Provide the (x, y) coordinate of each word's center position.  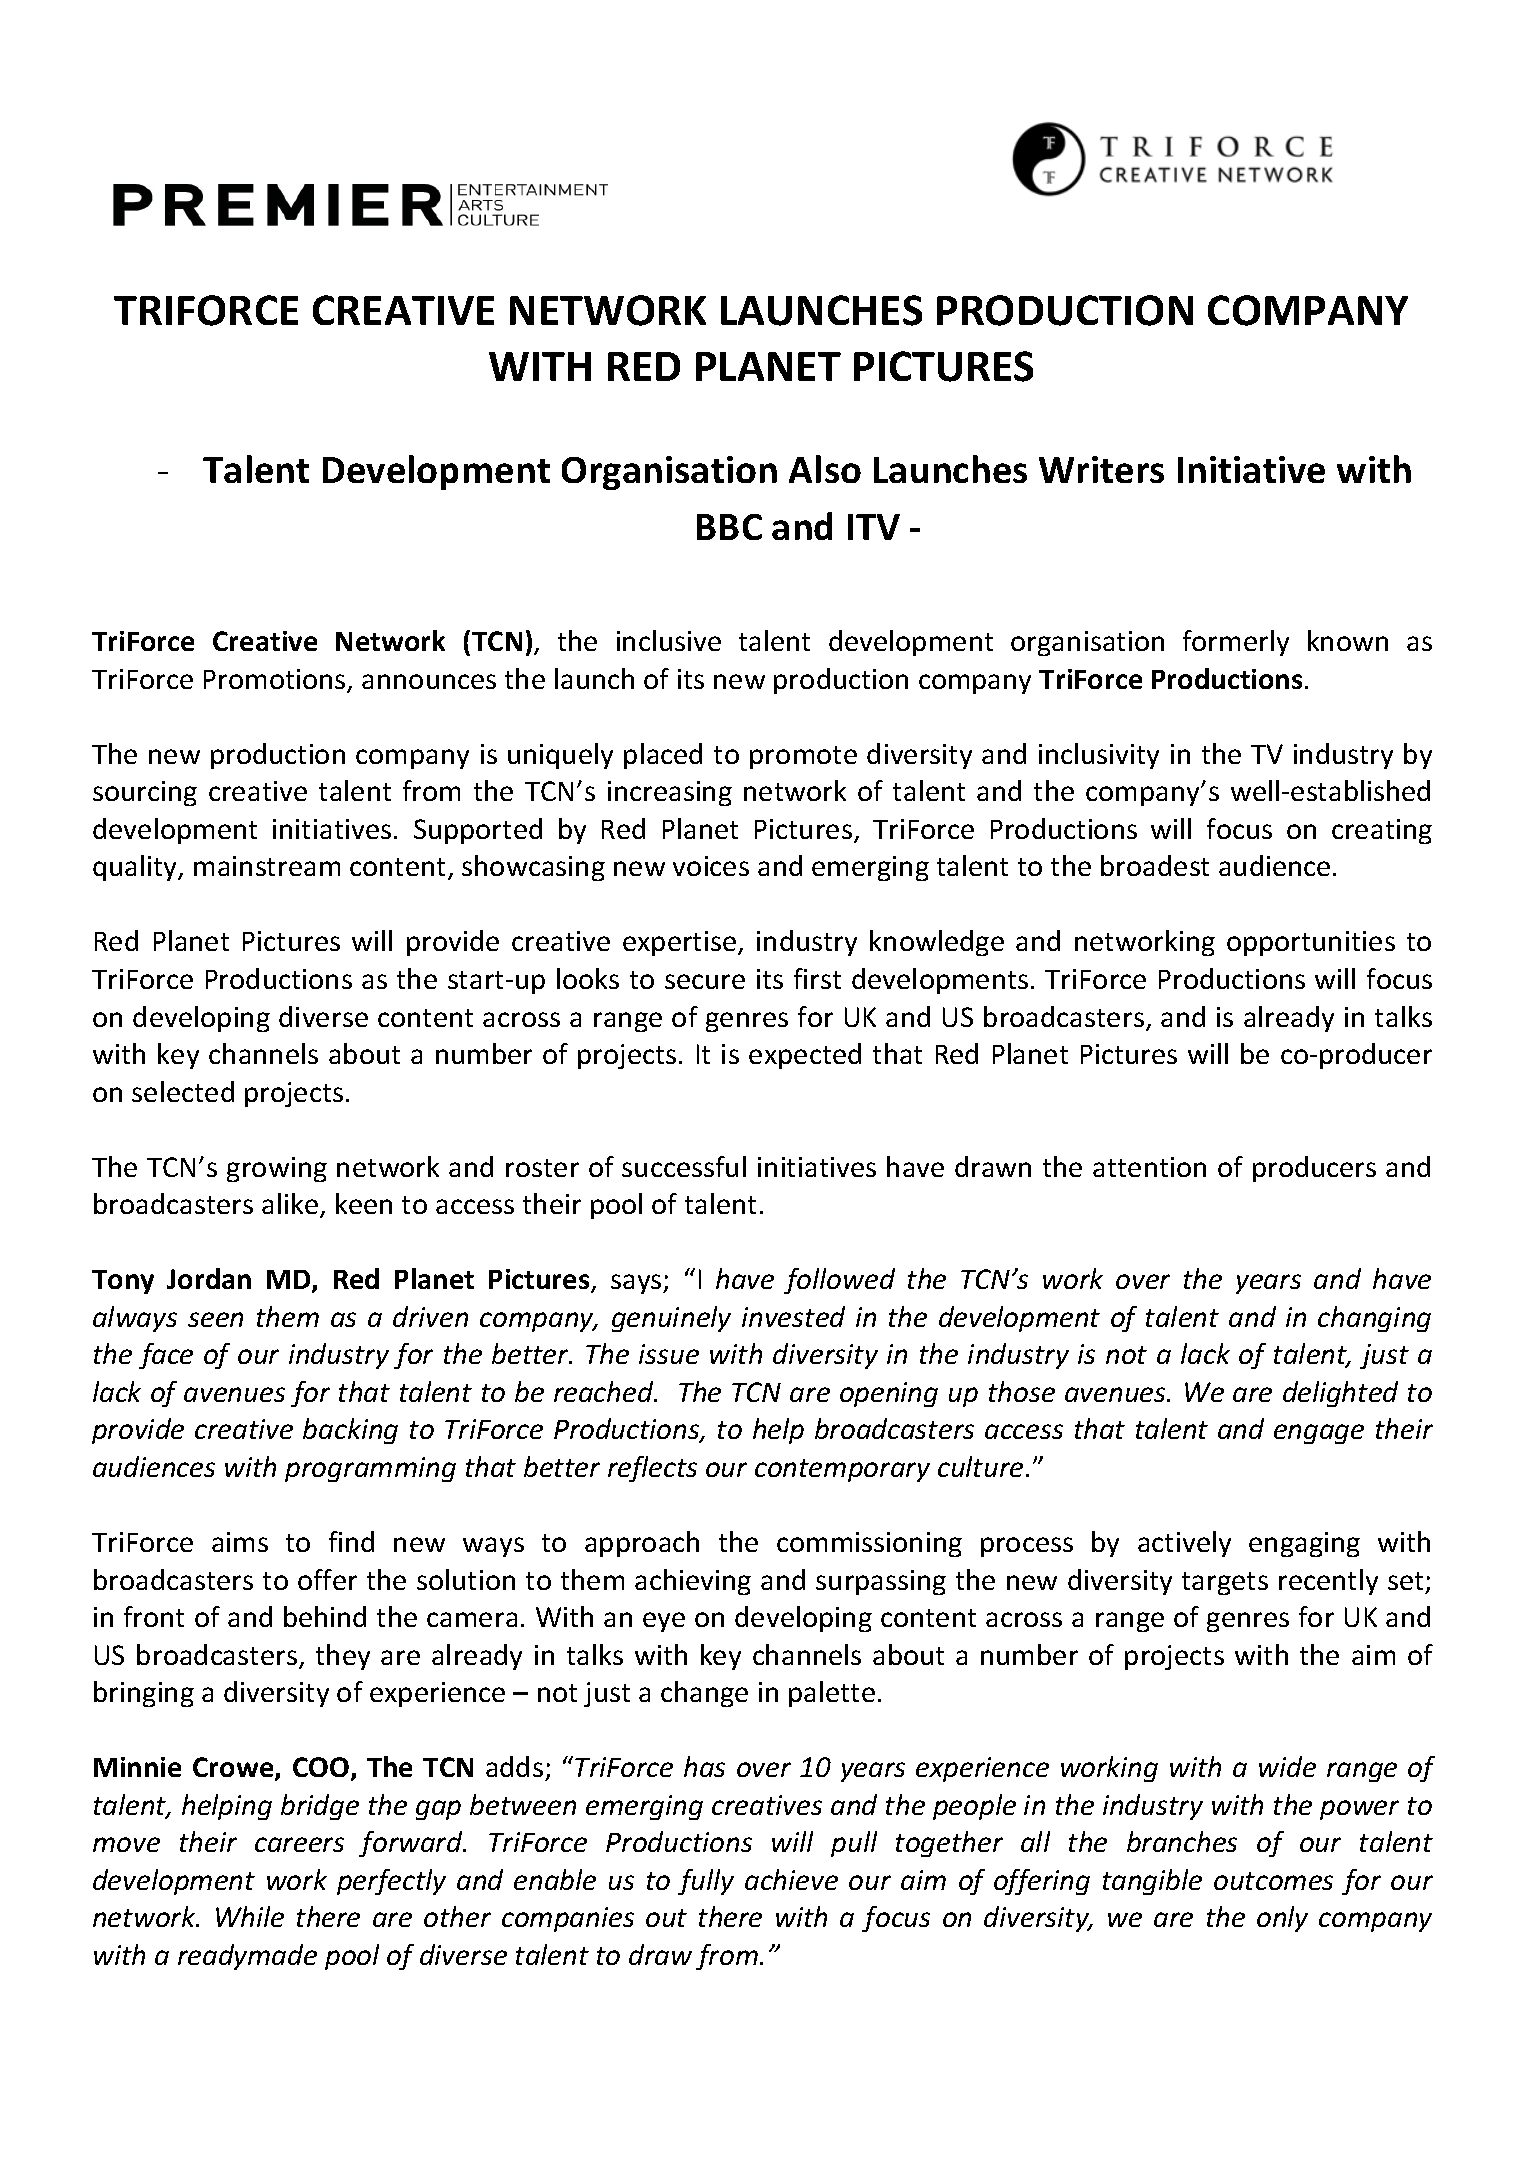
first (817, 978)
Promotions (276, 680)
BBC (729, 527)
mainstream (267, 866)
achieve (791, 1879)
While (250, 1916)
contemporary (842, 1470)
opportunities (1311, 943)
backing (350, 1431)
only (1282, 1919)
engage (1319, 1434)
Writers (1101, 469)
